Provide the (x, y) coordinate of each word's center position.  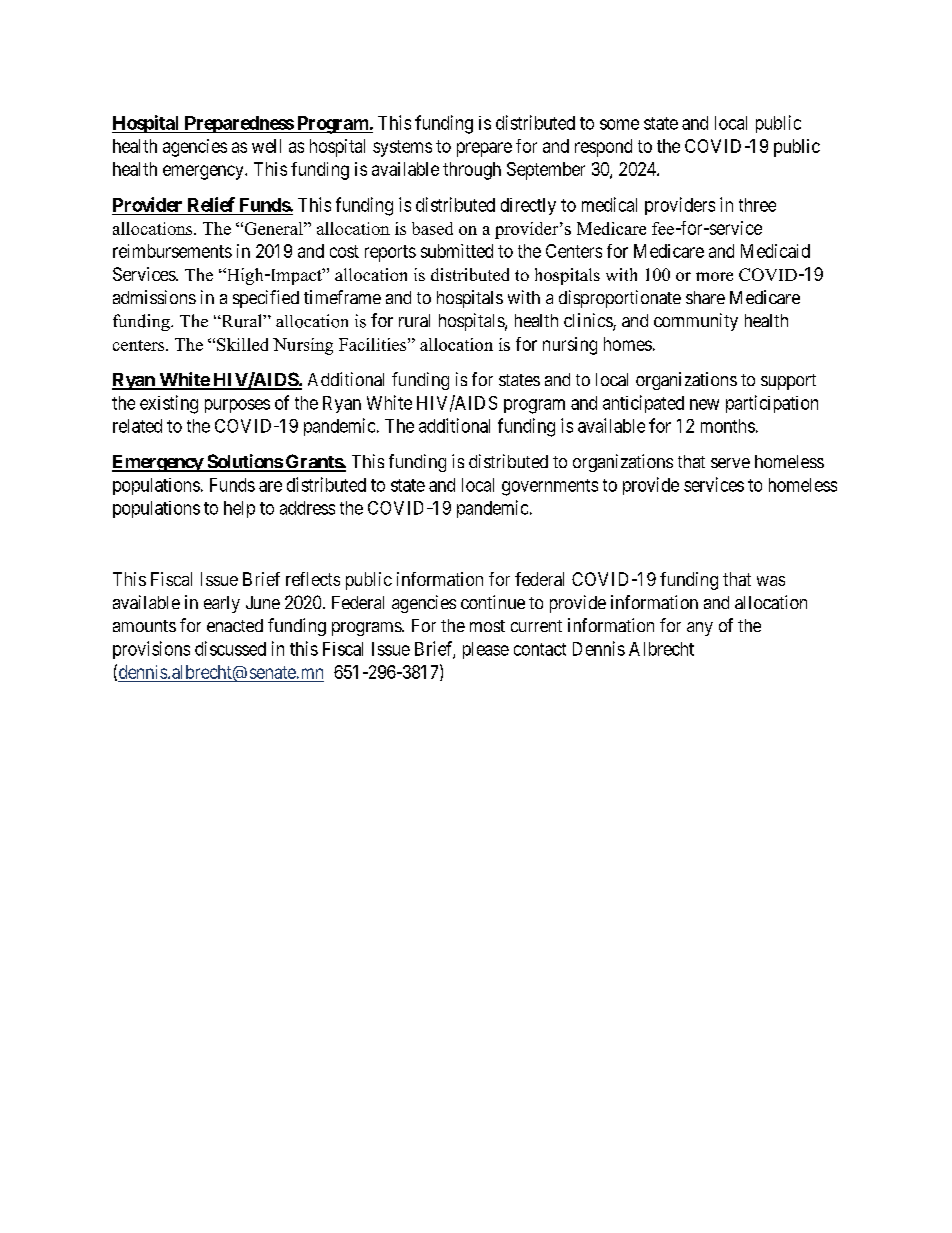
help (239, 509)
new (704, 404)
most (487, 626)
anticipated (643, 404)
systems (402, 148)
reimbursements (172, 251)
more (714, 276)
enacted (235, 625)
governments (550, 487)
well (266, 146)
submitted (457, 251)
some (619, 124)
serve (730, 463)
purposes (237, 406)
